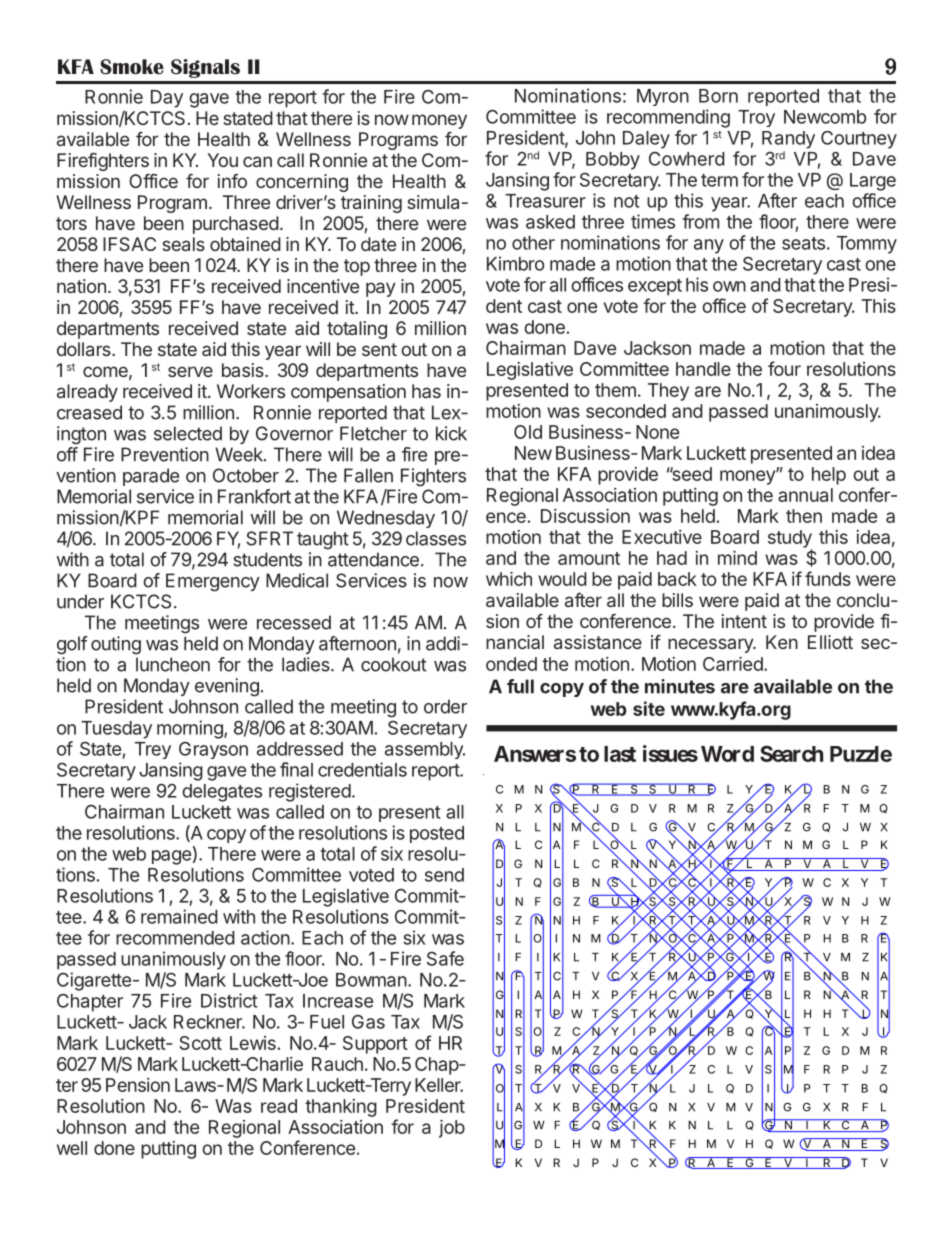  I want to click on Bobby, so click(613, 161).
